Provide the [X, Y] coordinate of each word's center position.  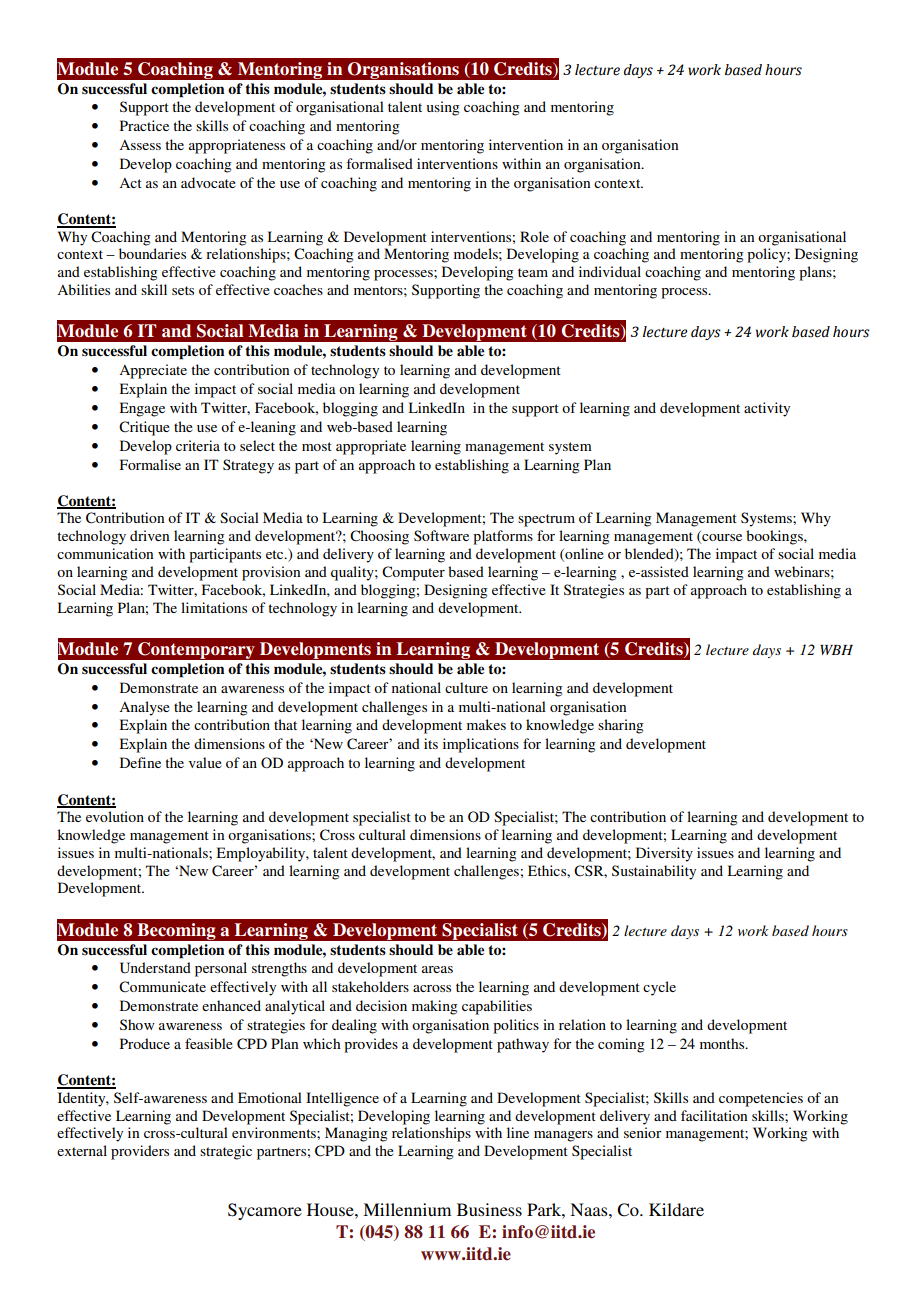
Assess [140, 145]
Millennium [407, 1209]
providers [140, 1152]
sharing [621, 726]
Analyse [144, 708]
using [443, 108]
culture [466, 687]
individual [610, 271]
